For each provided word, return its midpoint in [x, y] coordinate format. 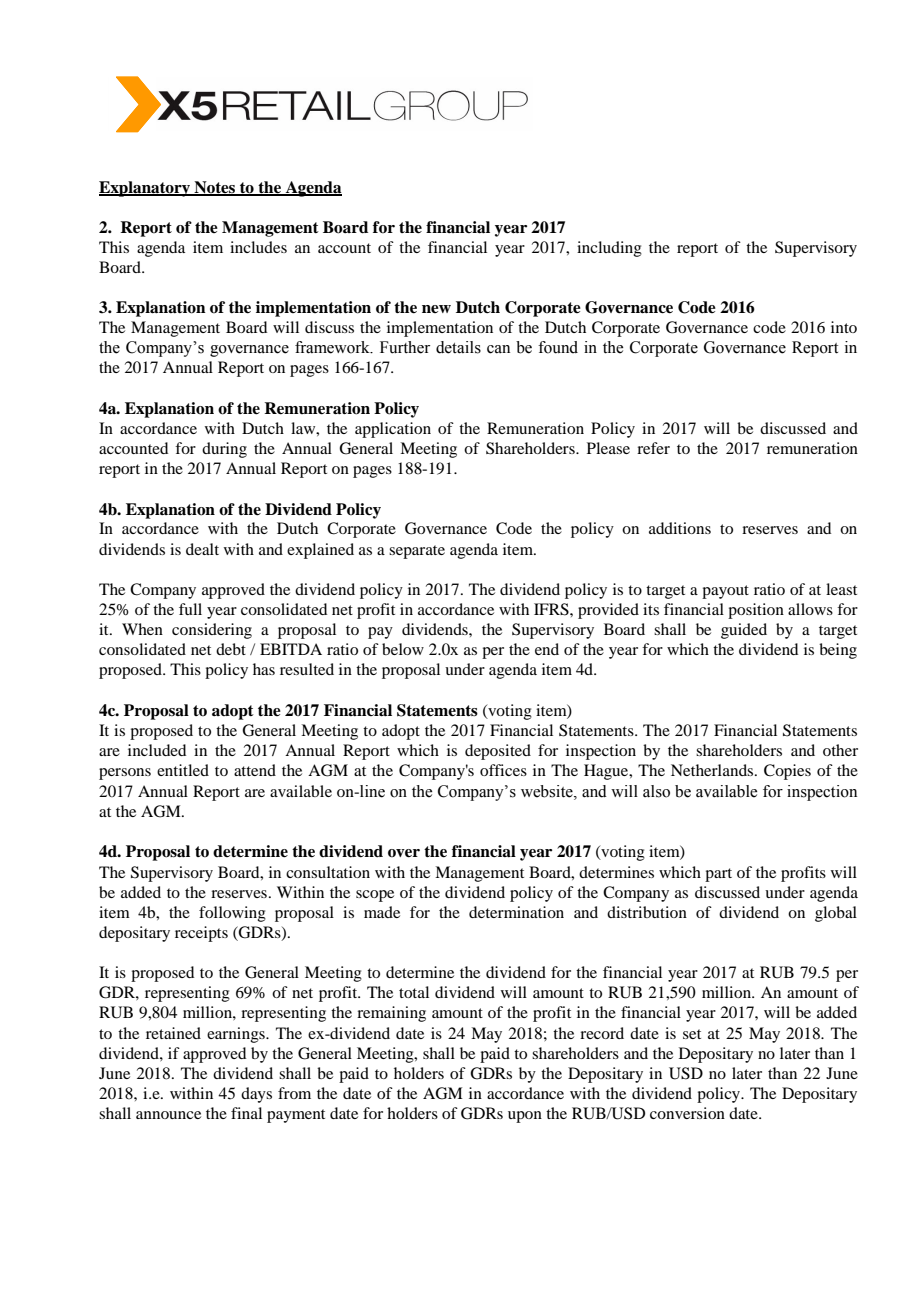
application [393, 430]
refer [653, 448]
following [232, 914]
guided [744, 631]
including [609, 249]
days [256, 1095]
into [844, 327]
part [718, 875]
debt [231, 649]
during [224, 450]
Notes [215, 188]
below [403, 649]
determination [516, 912]
